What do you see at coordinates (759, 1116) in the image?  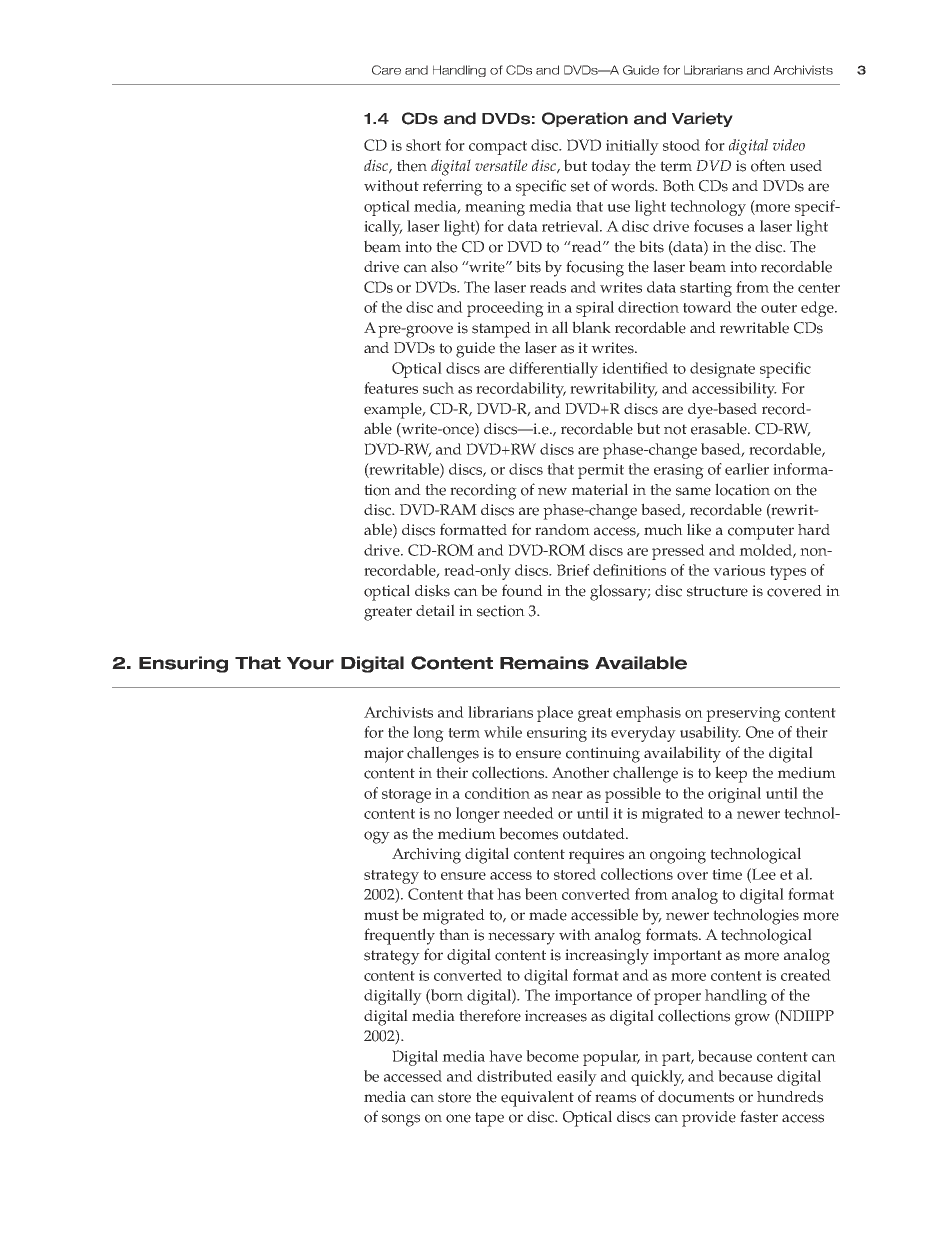 I see `faster` at bounding box center [759, 1116].
